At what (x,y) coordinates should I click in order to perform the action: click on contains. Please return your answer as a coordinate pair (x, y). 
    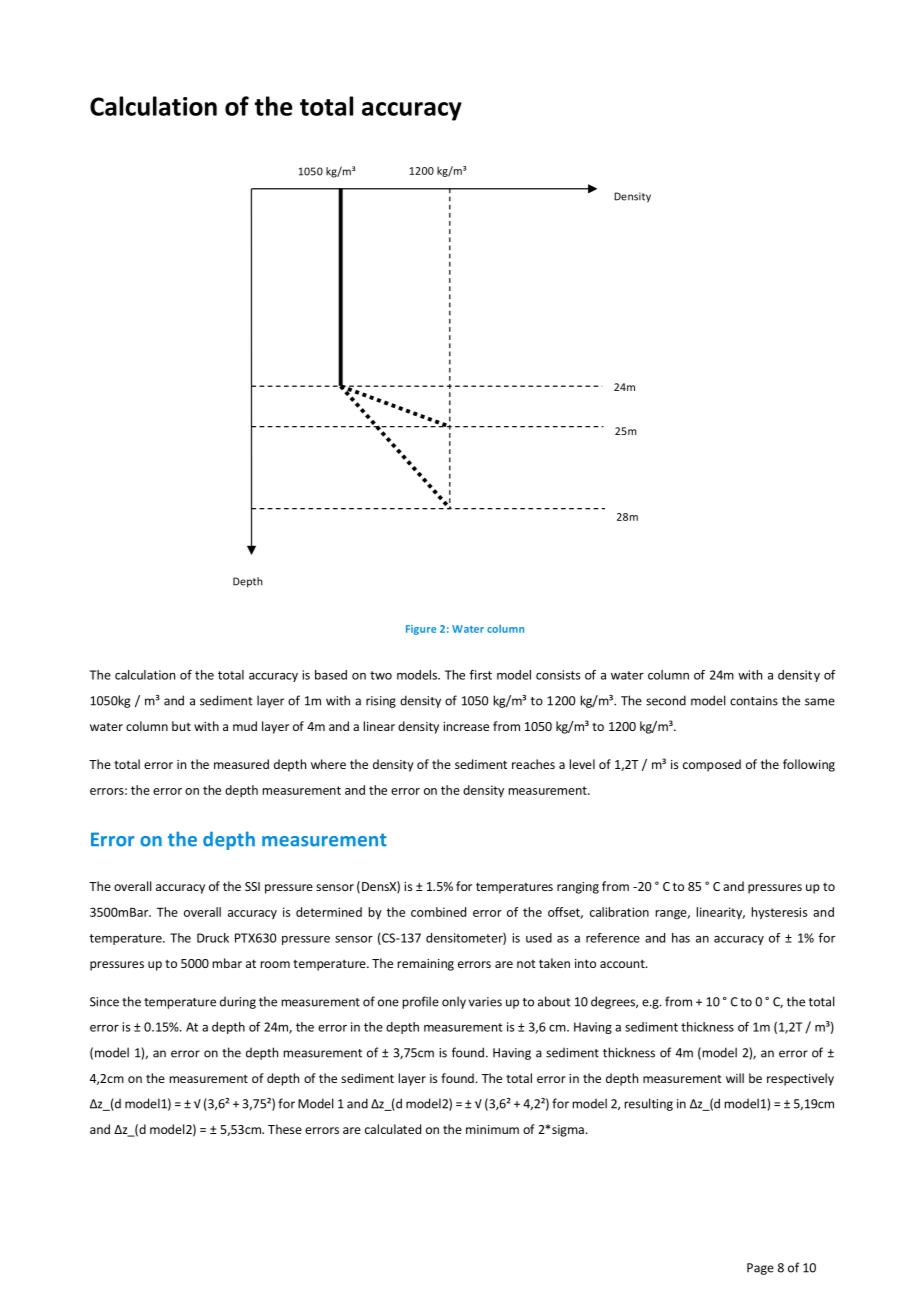
    Looking at the image, I should click on (754, 701).
